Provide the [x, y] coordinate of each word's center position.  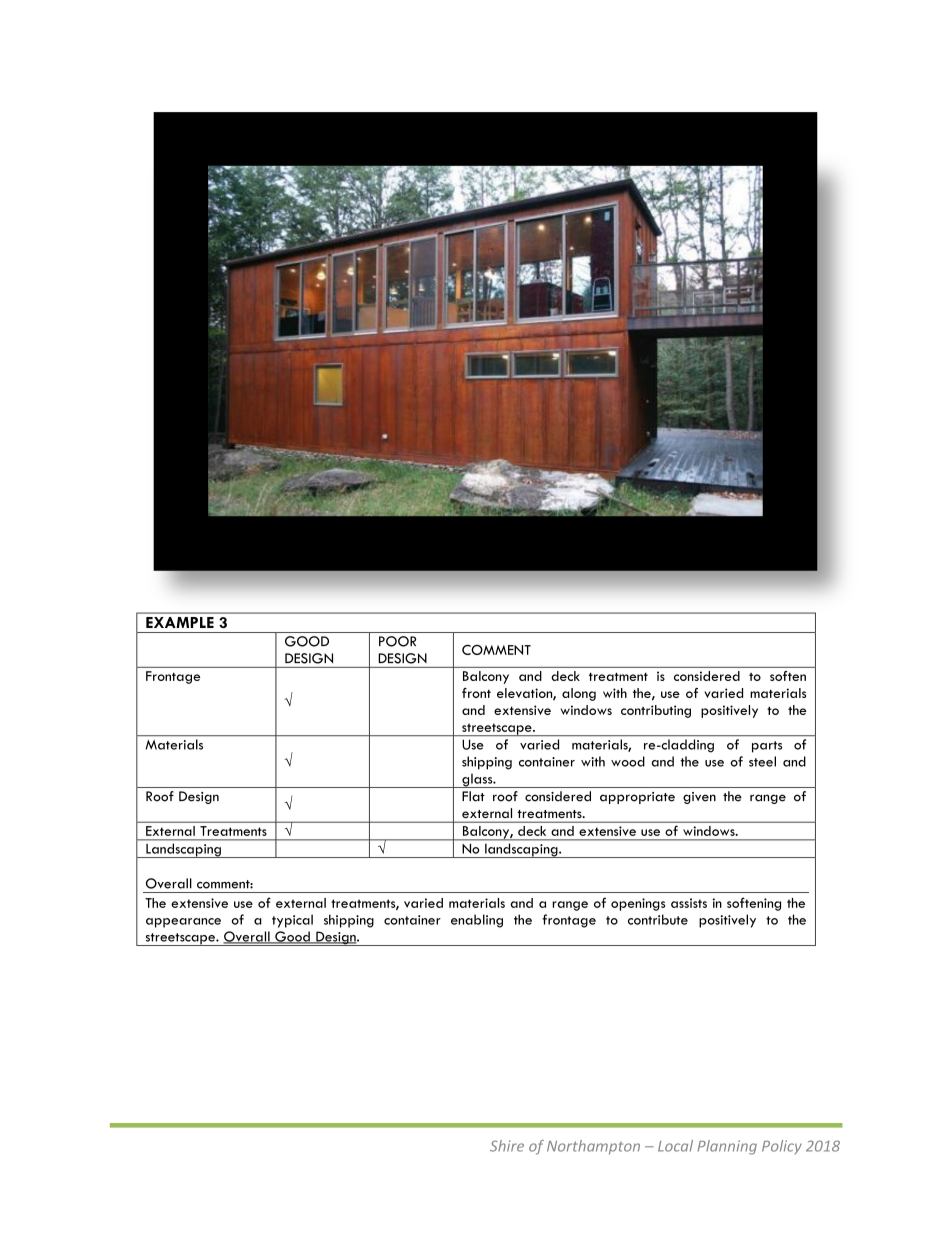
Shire [507, 1146]
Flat [473, 796]
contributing [656, 711]
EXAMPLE [180, 622]
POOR [397, 641]
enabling [477, 921]
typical [292, 921]
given [699, 798]
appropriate [637, 798]
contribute [658, 919]
